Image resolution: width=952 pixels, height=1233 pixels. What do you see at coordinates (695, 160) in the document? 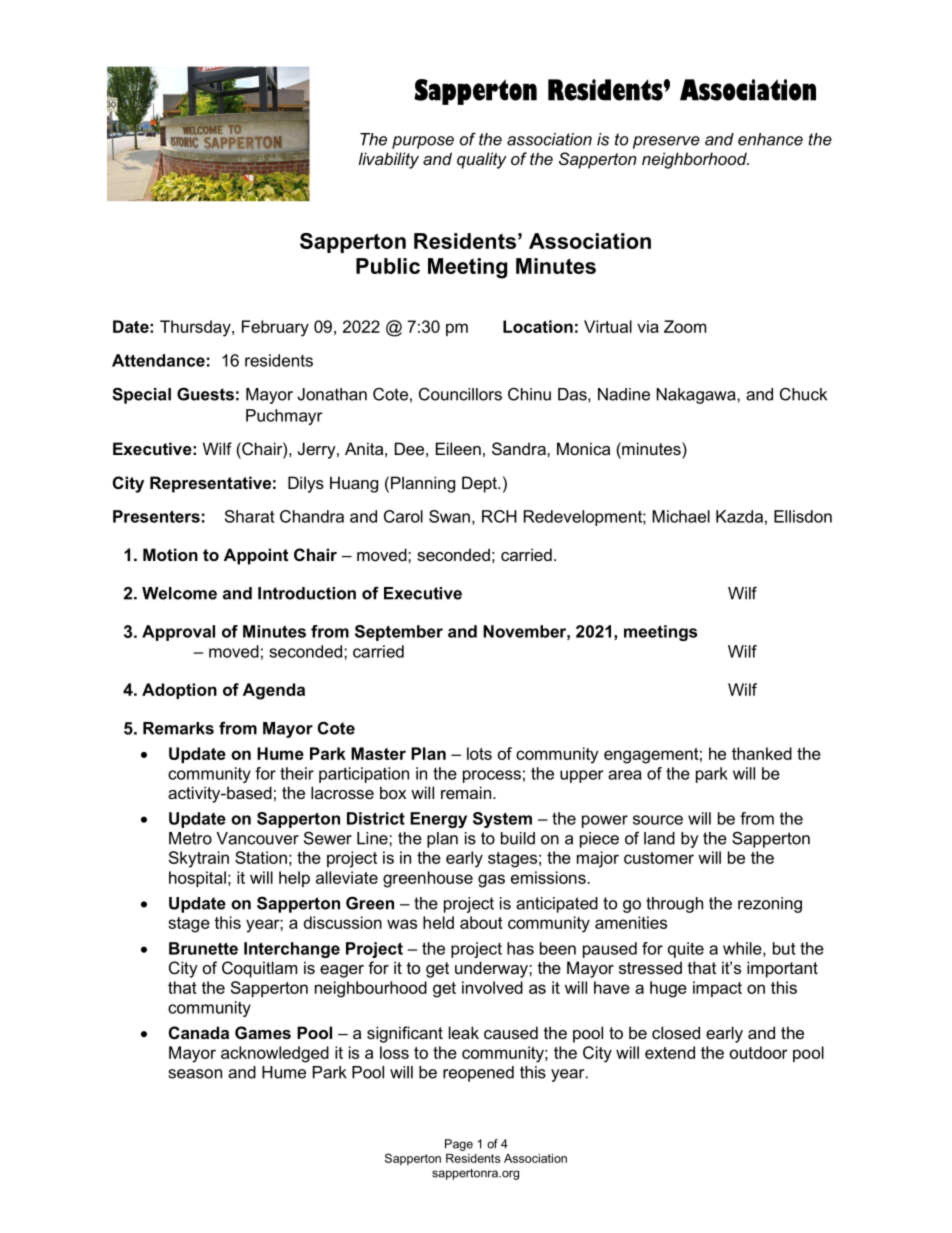
I see `neighborhood` at bounding box center [695, 160].
